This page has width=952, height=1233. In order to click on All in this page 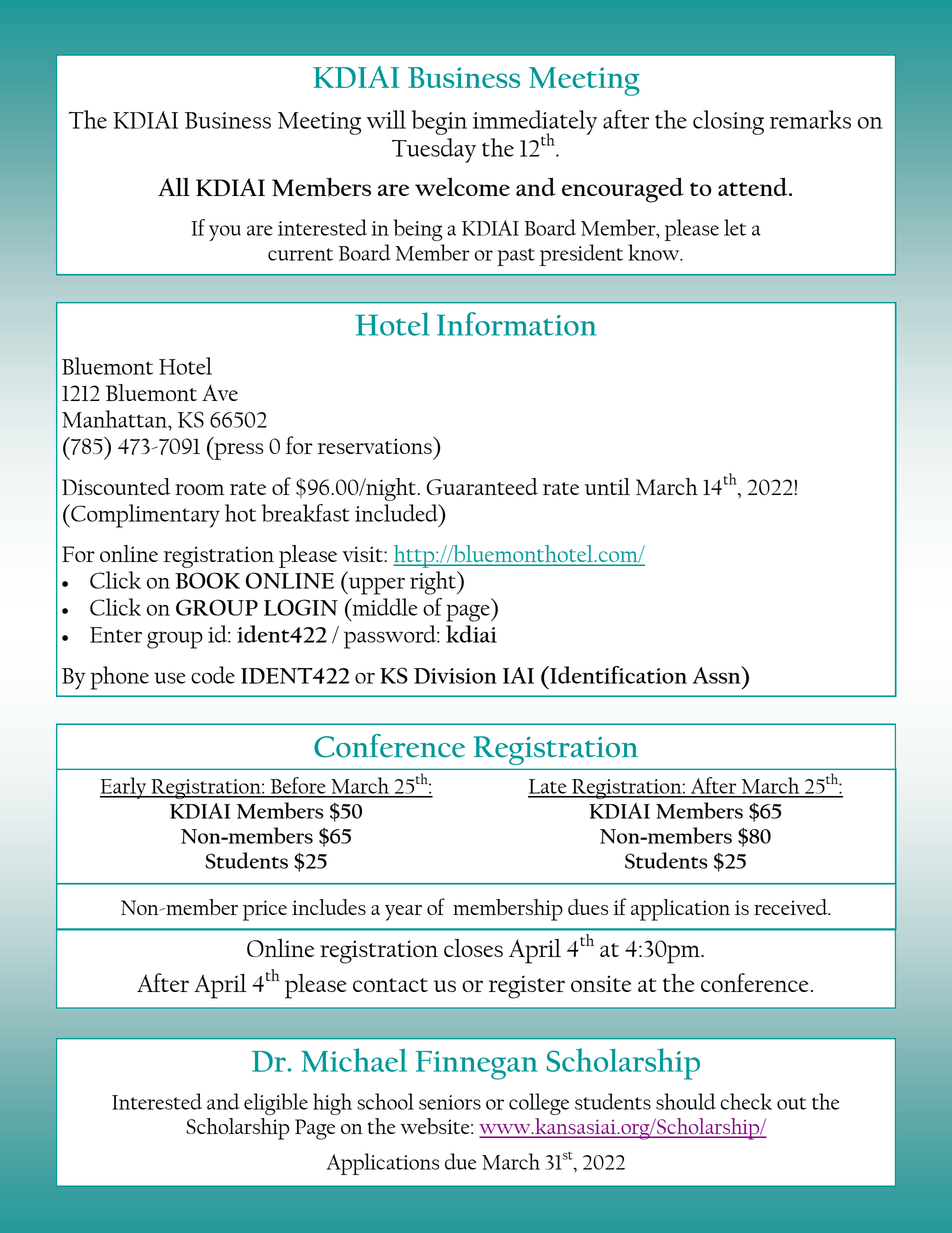, I will do `click(174, 187)`.
